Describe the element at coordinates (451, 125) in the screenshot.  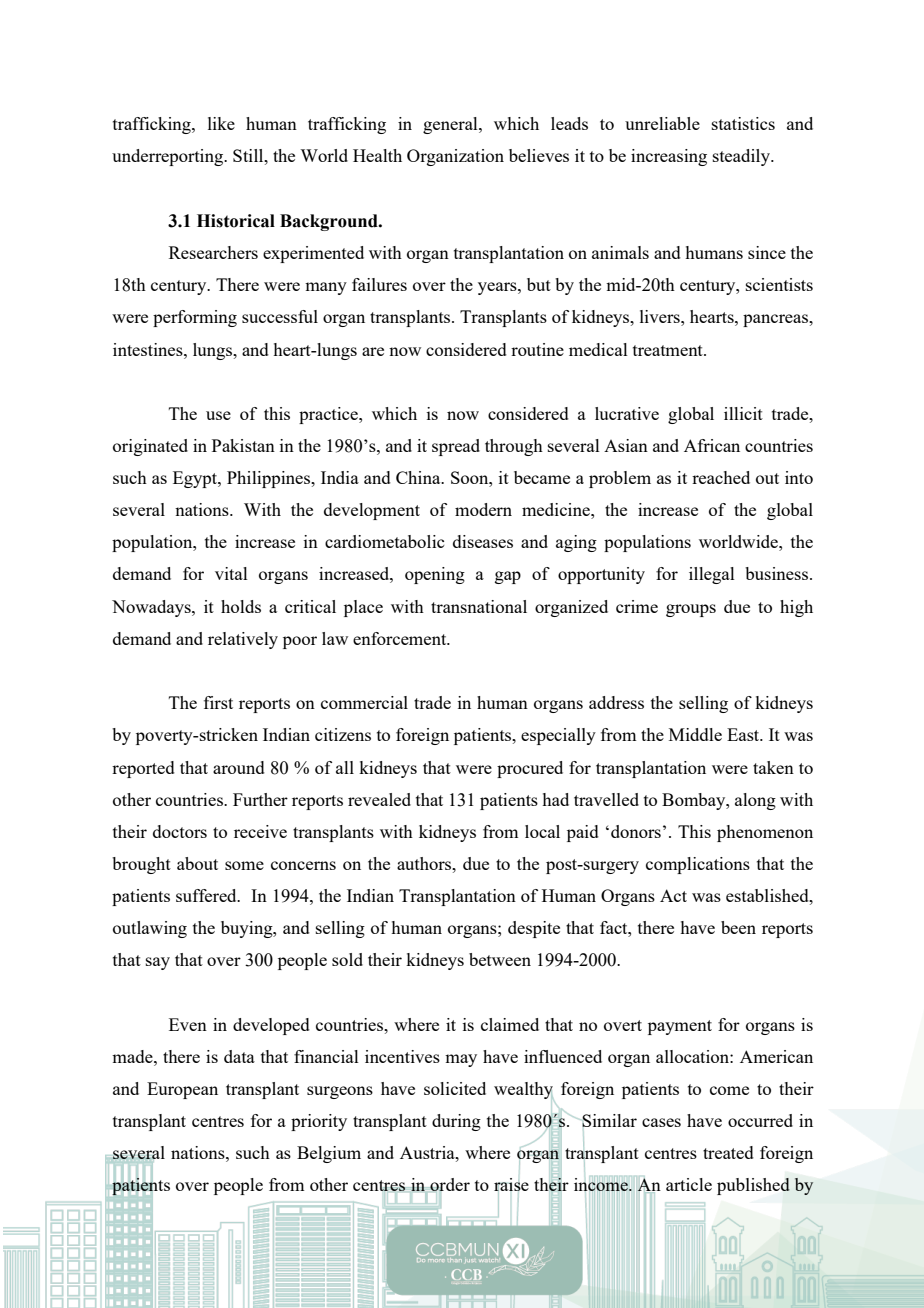
I see `general` at that location.
